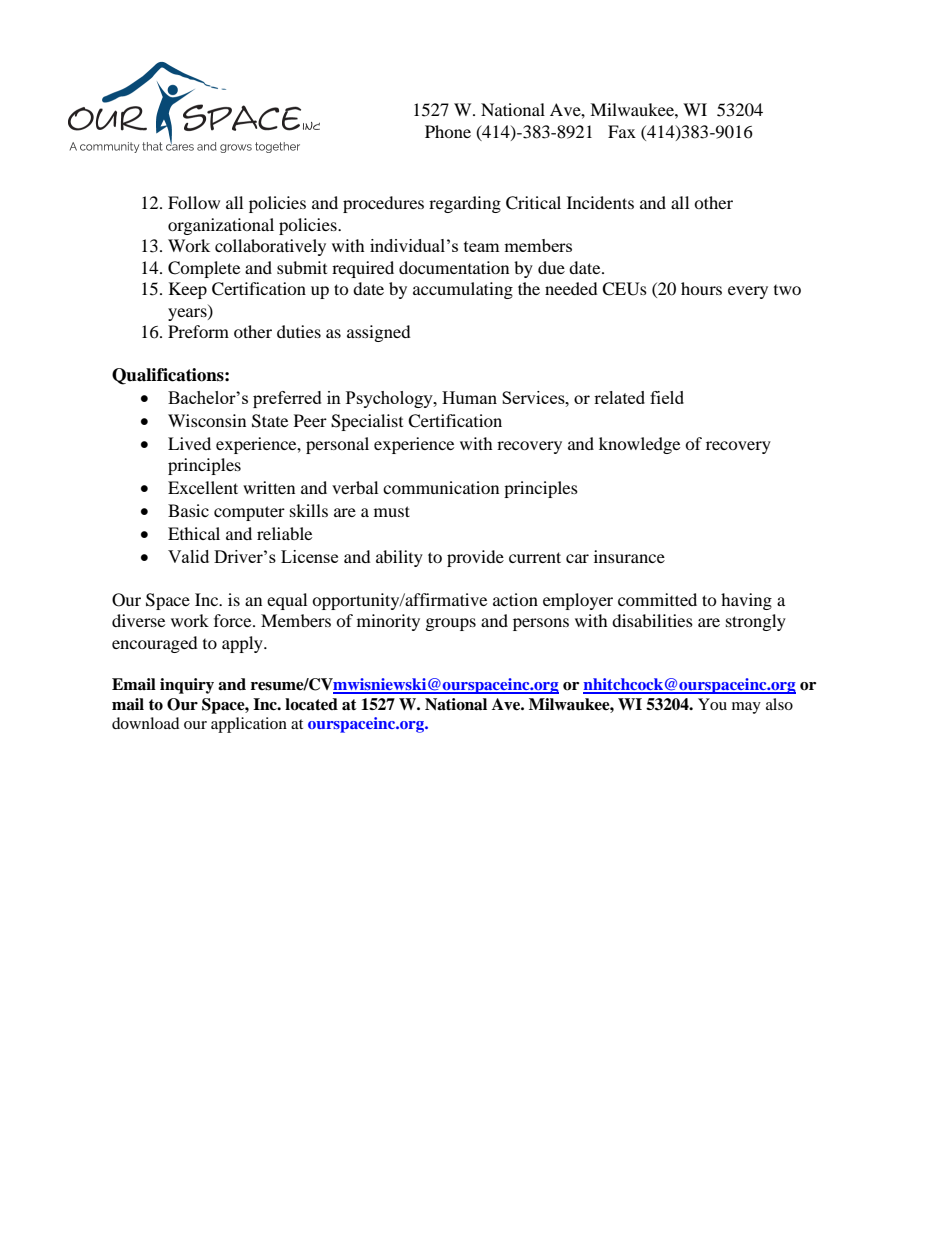  I want to click on hours, so click(701, 288).
